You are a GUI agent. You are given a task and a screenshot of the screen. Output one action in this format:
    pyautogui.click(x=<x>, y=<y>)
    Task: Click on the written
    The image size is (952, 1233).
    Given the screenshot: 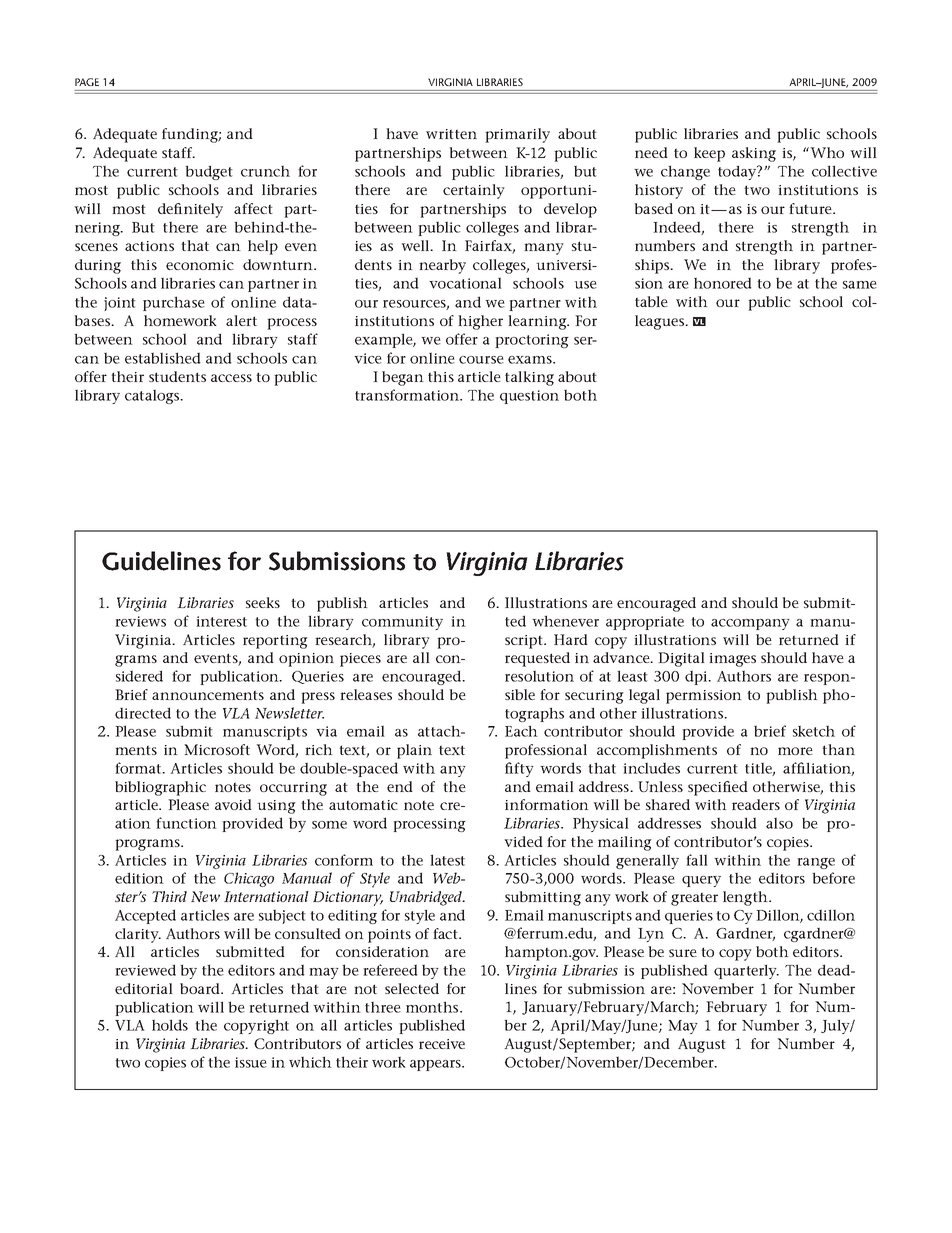 What is the action you would take?
    pyautogui.click(x=451, y=134)
